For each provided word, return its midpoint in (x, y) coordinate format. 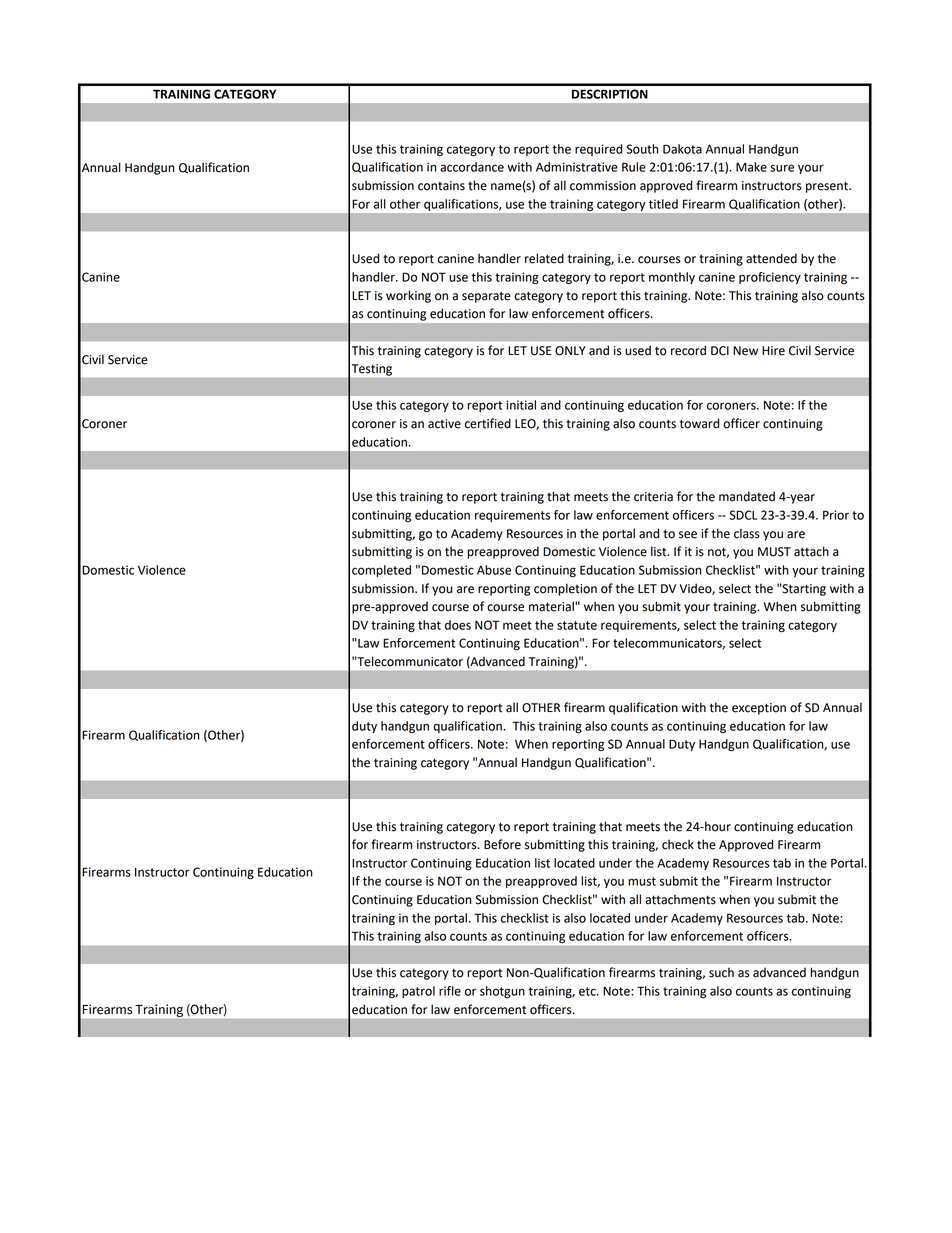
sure (782, 168)
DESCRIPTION (610, 94)
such (721, 972)
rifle (450, 991)
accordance (472, 167)
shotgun (502, 992)
